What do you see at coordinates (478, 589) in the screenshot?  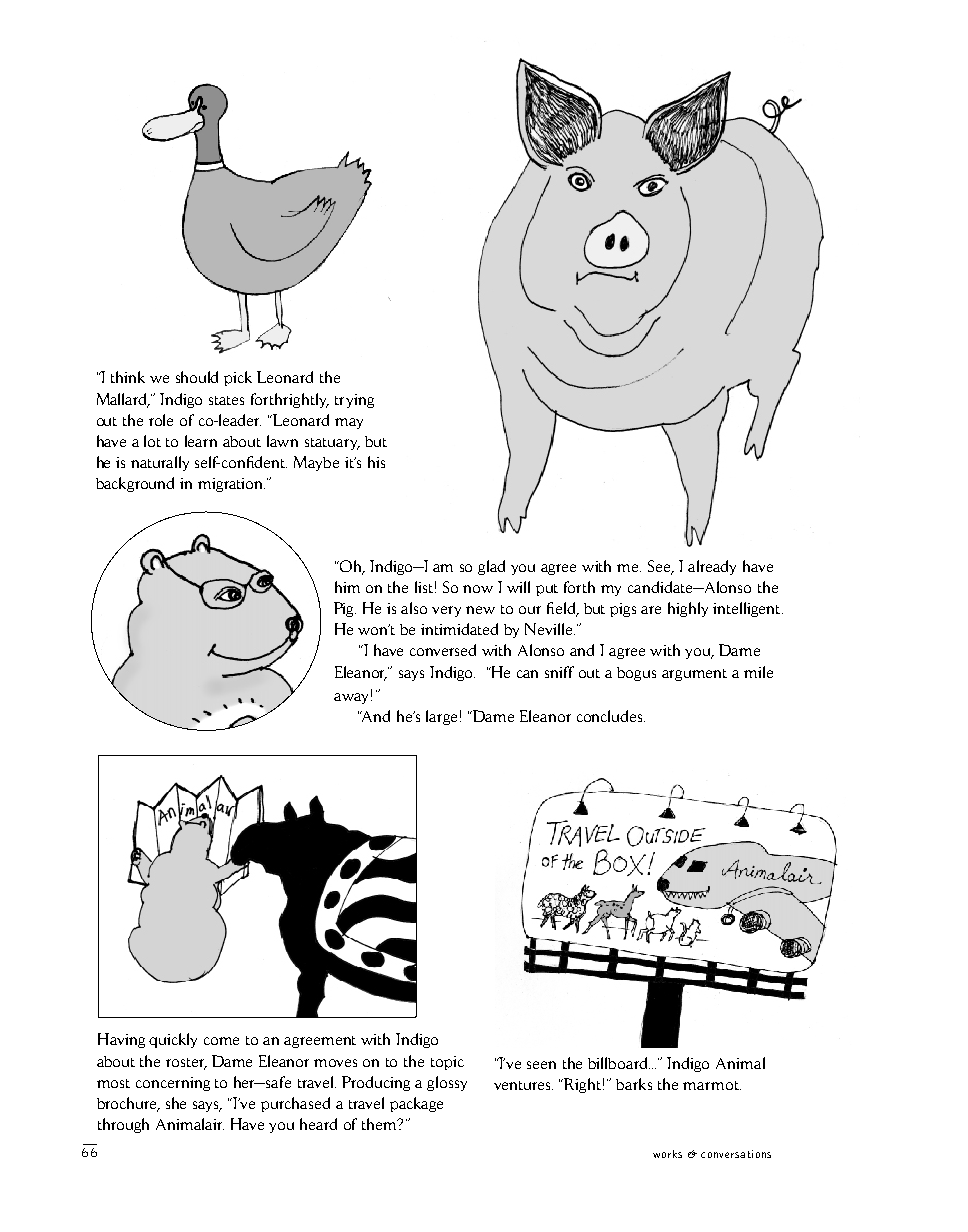 I see `now` at bounding box center [478, 589].
